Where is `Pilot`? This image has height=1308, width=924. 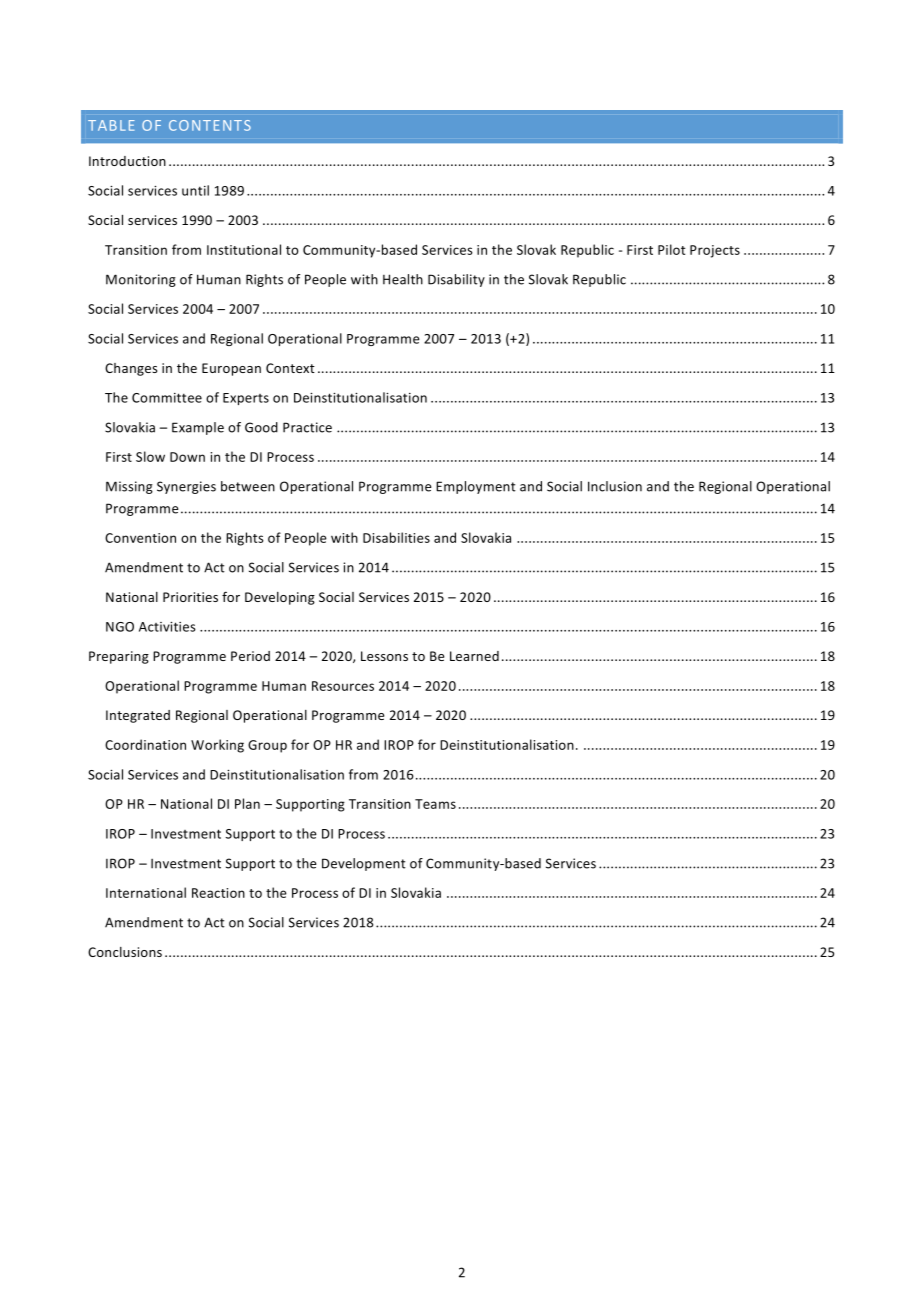 Pilot is located at coordinates (672, 249).
